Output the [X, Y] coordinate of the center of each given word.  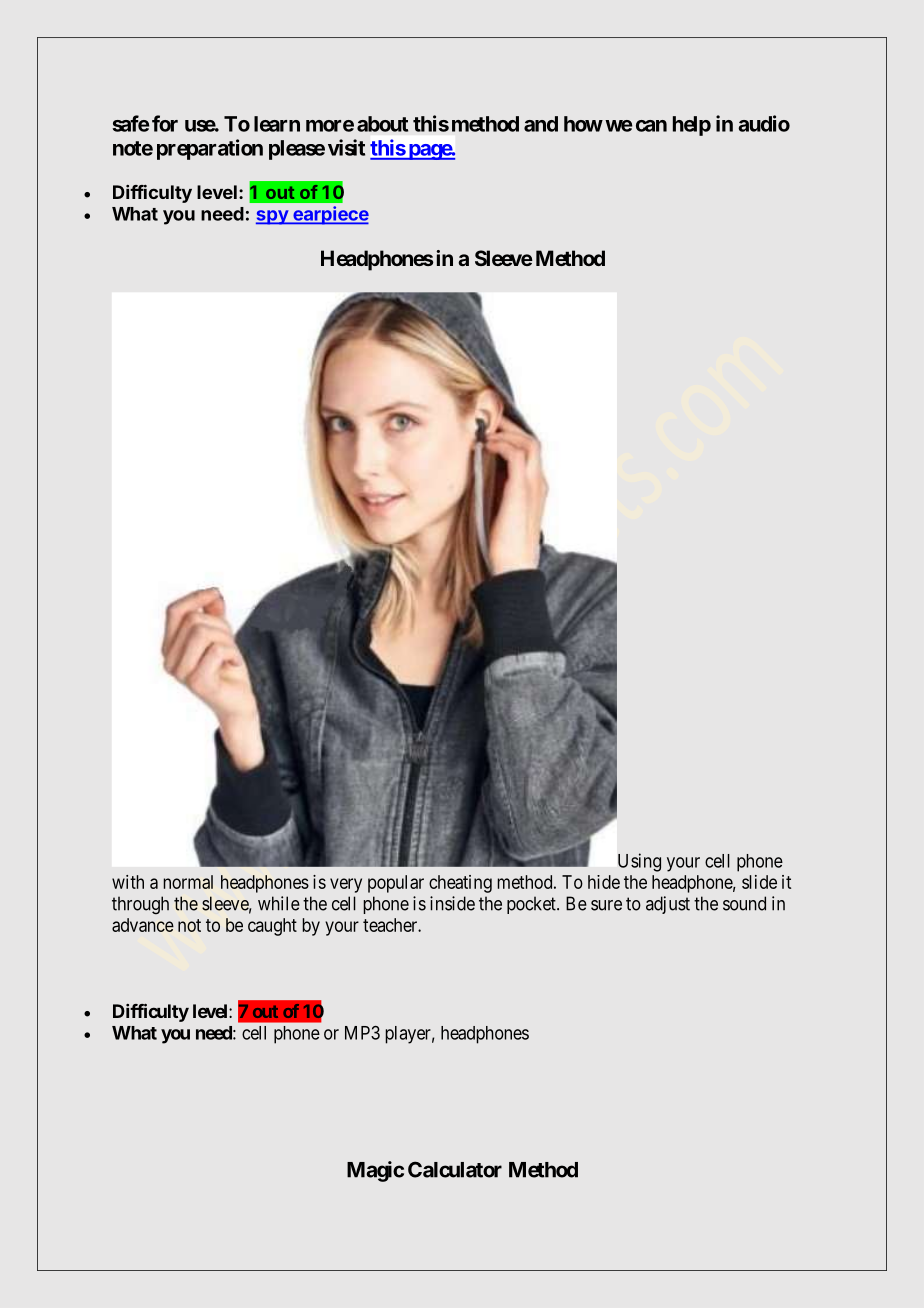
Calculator [455, 1169]
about [382, 124]
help [692, 126]
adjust [668, 905]
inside [452, 903]
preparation [210, 149]
